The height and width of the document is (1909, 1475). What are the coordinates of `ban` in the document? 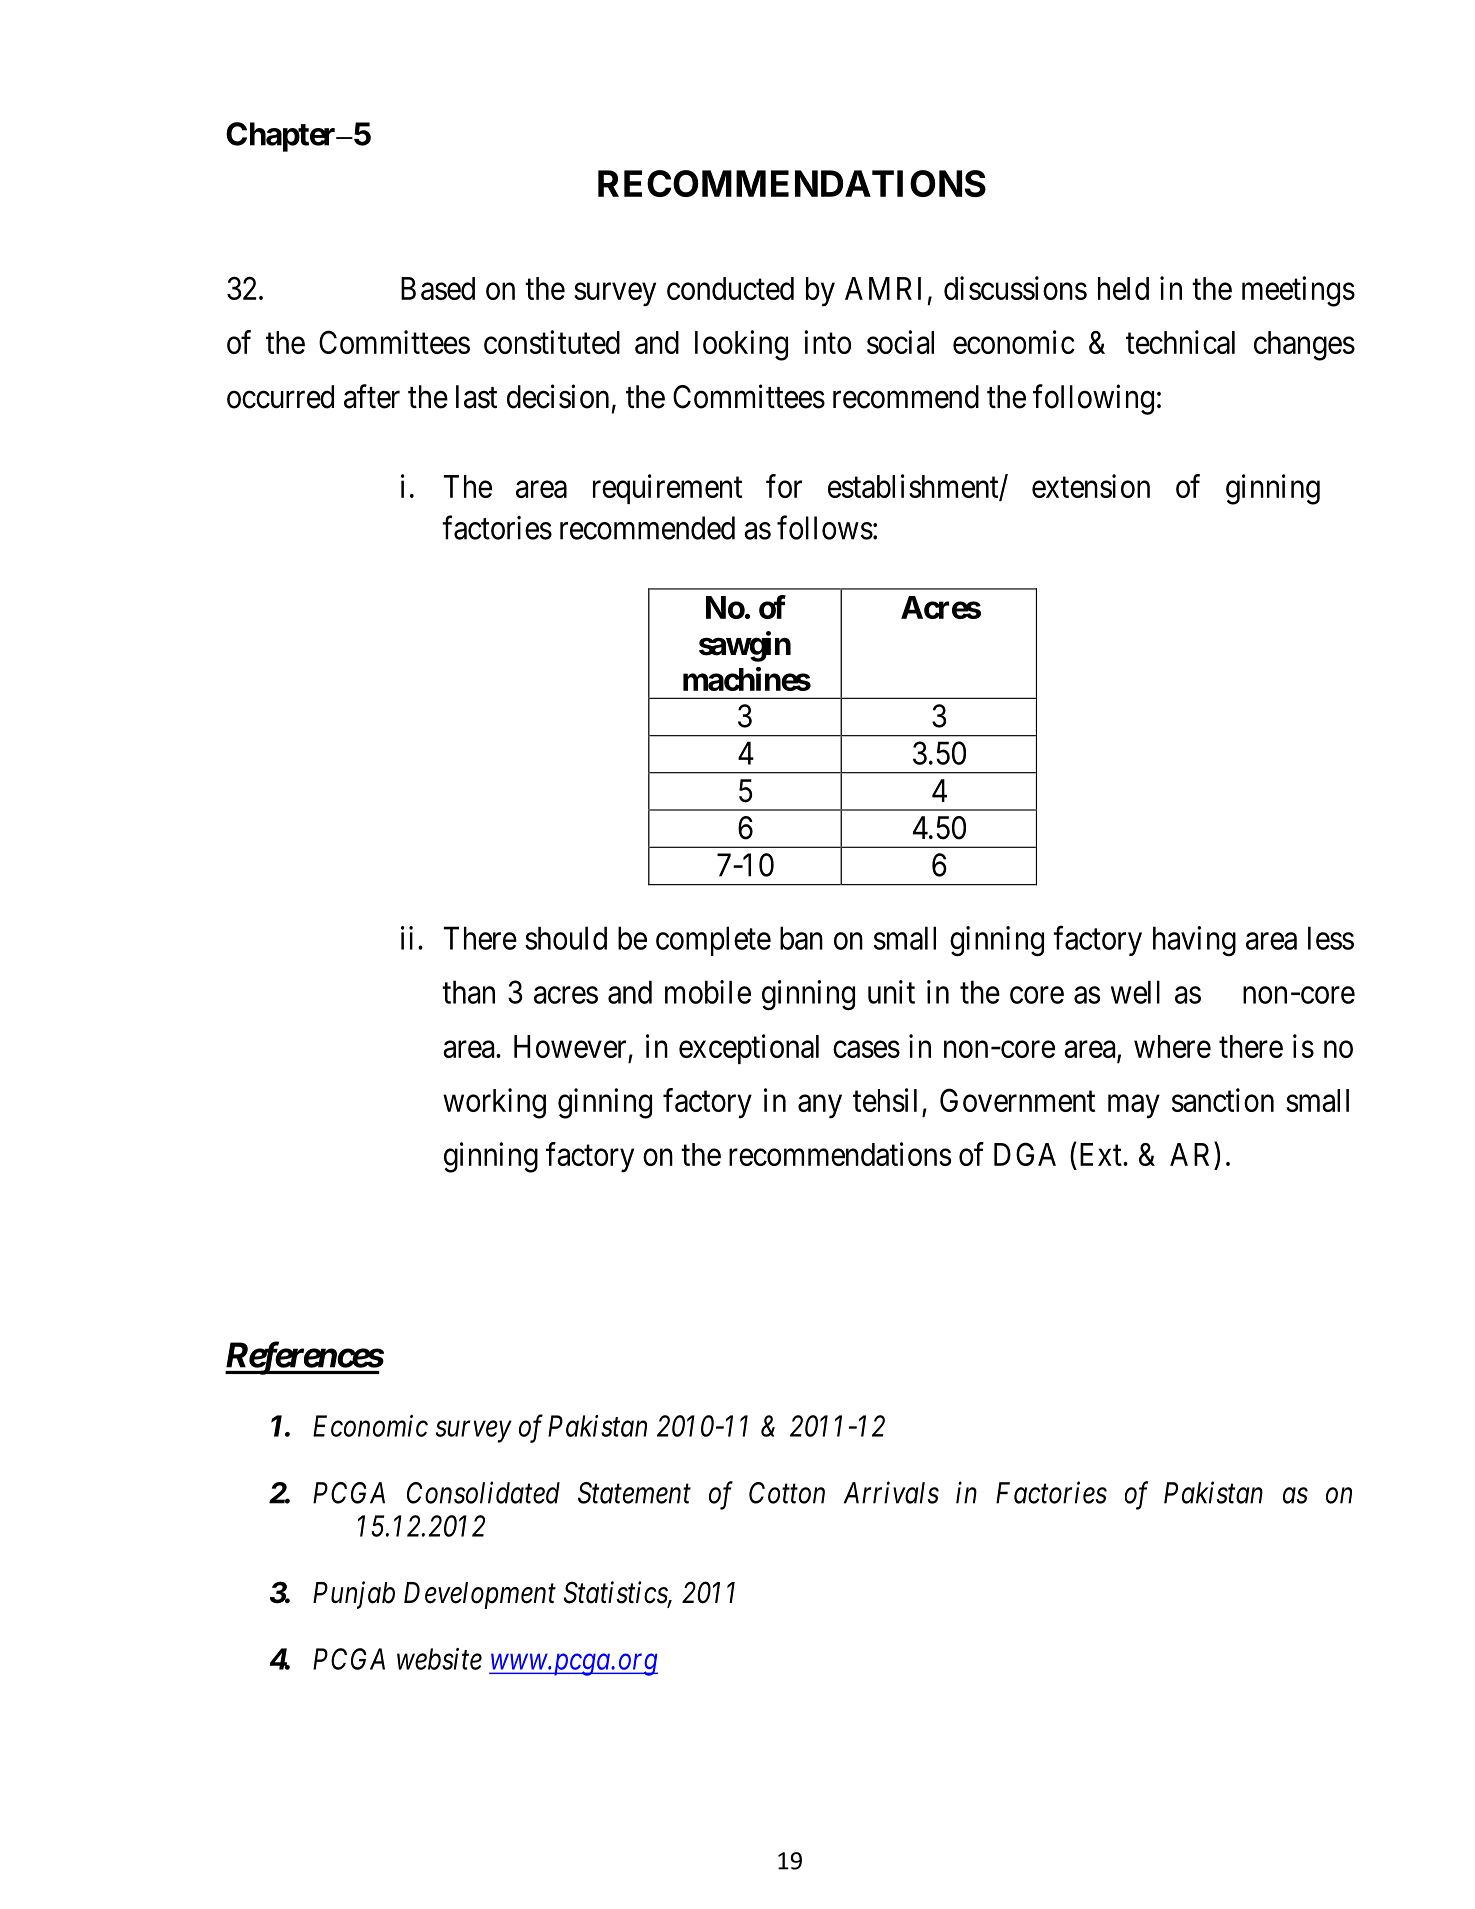 It's located at (801, 938).
